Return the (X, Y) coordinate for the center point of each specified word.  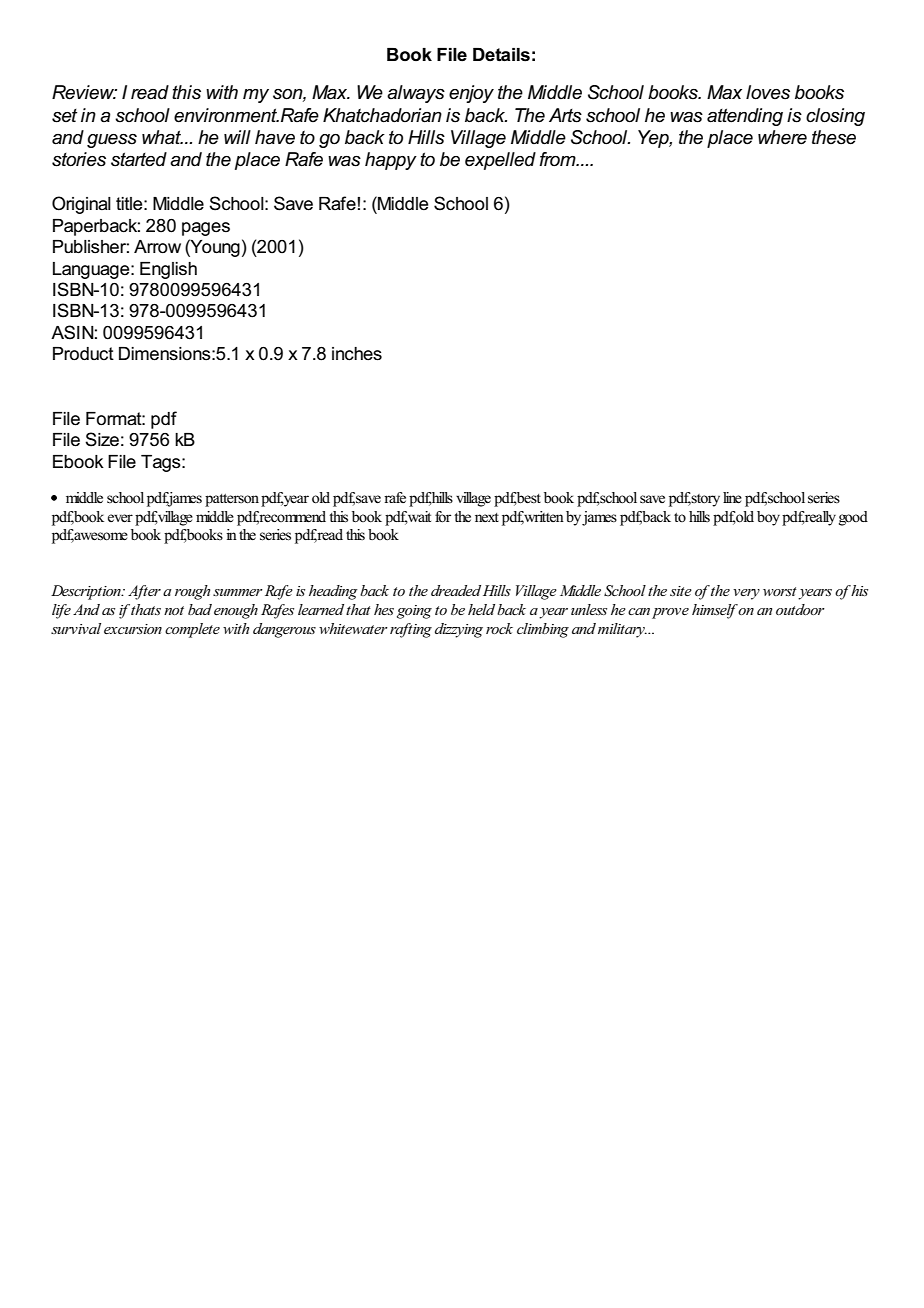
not (174, 610)
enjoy (471, 94)
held (481, 609)
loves (768, 92)
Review (84, 92)
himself (715, 611)
